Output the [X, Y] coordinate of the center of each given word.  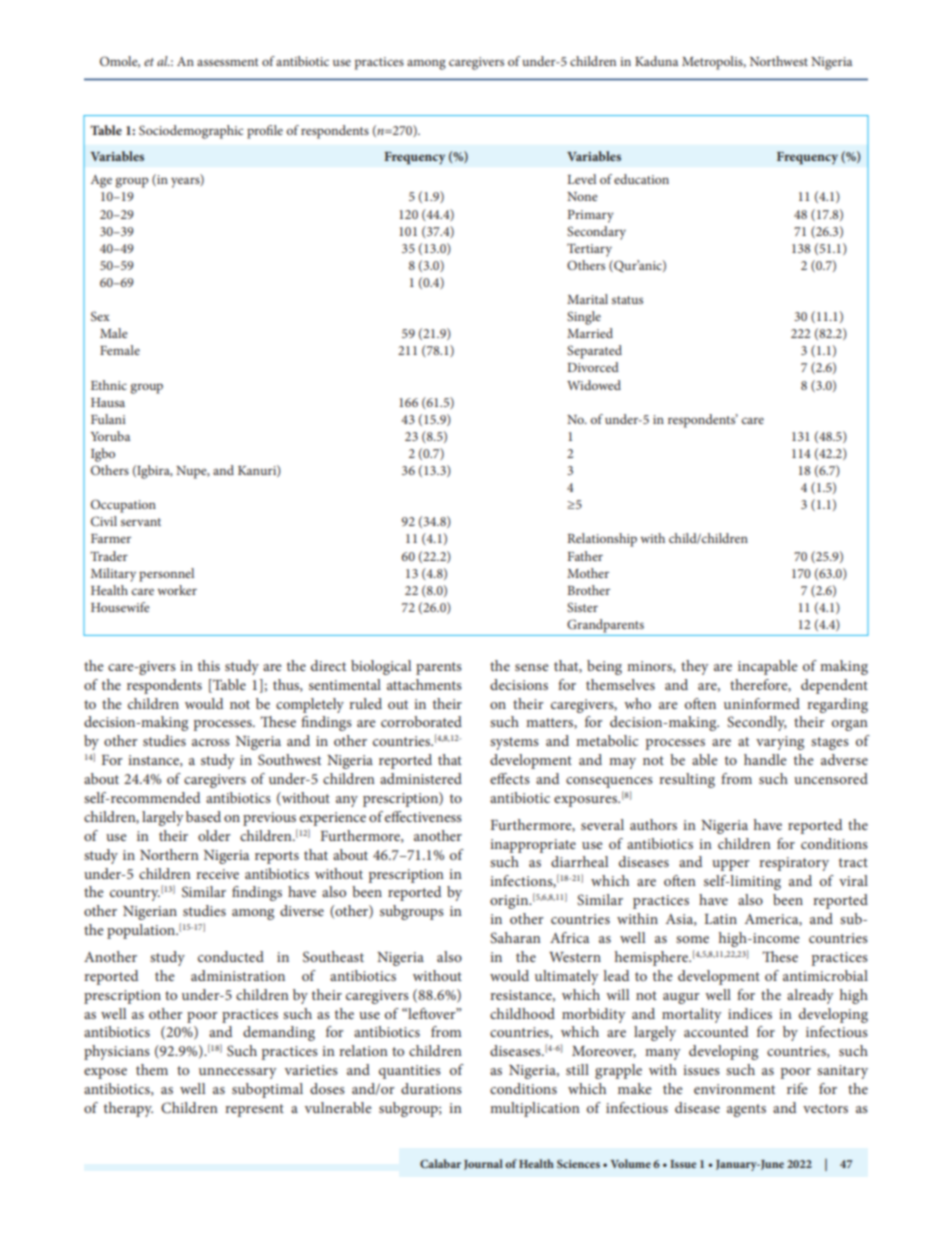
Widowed [594, 385]
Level [581, 179]
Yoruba [110, 436]
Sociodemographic [191, 132]
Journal [483, 1164]
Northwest [779, 61]
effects [510, 778]
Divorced [593, 367]
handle [765, 759]
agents [746, 1110]
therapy [128, 1109]
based [203, 816]
